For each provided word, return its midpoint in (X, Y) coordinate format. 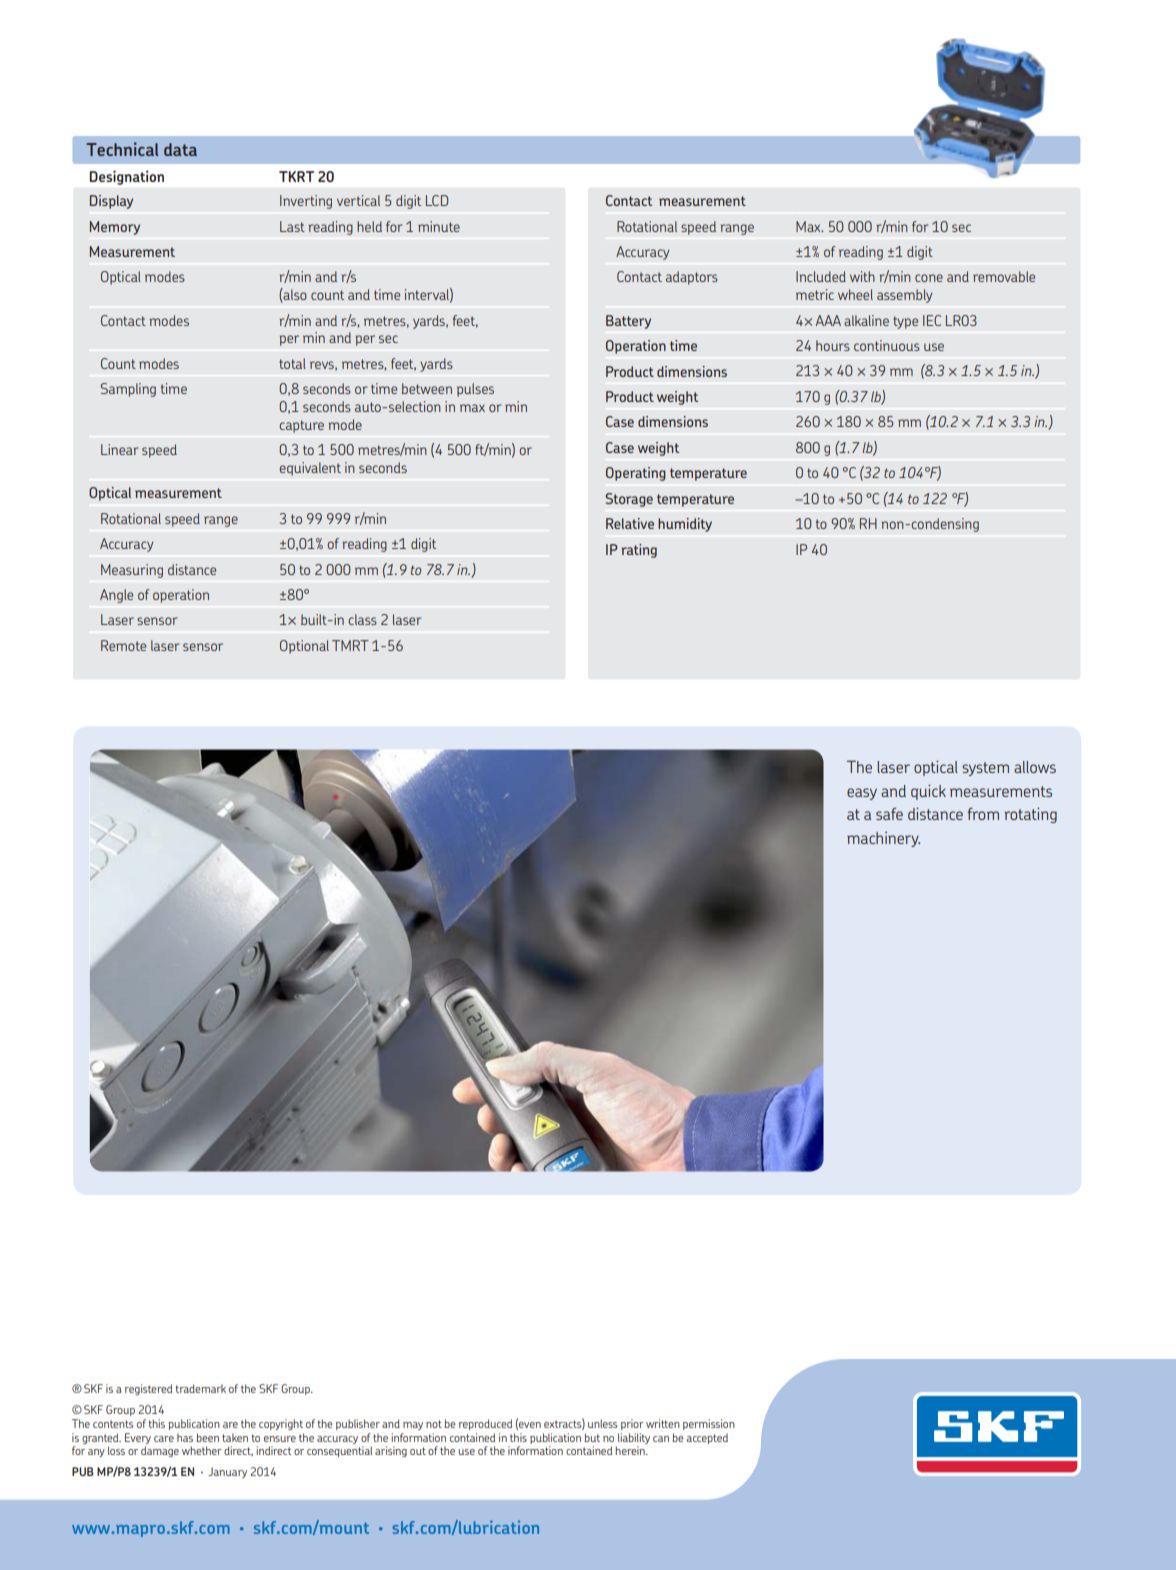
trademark (200, 1388)
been (207, 1437)
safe (889, 814)
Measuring (132, 571)
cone (929, 278)
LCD (437, 200)
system (985, 769)
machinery (883, 839)
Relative (630, 523)
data (180, 149)
